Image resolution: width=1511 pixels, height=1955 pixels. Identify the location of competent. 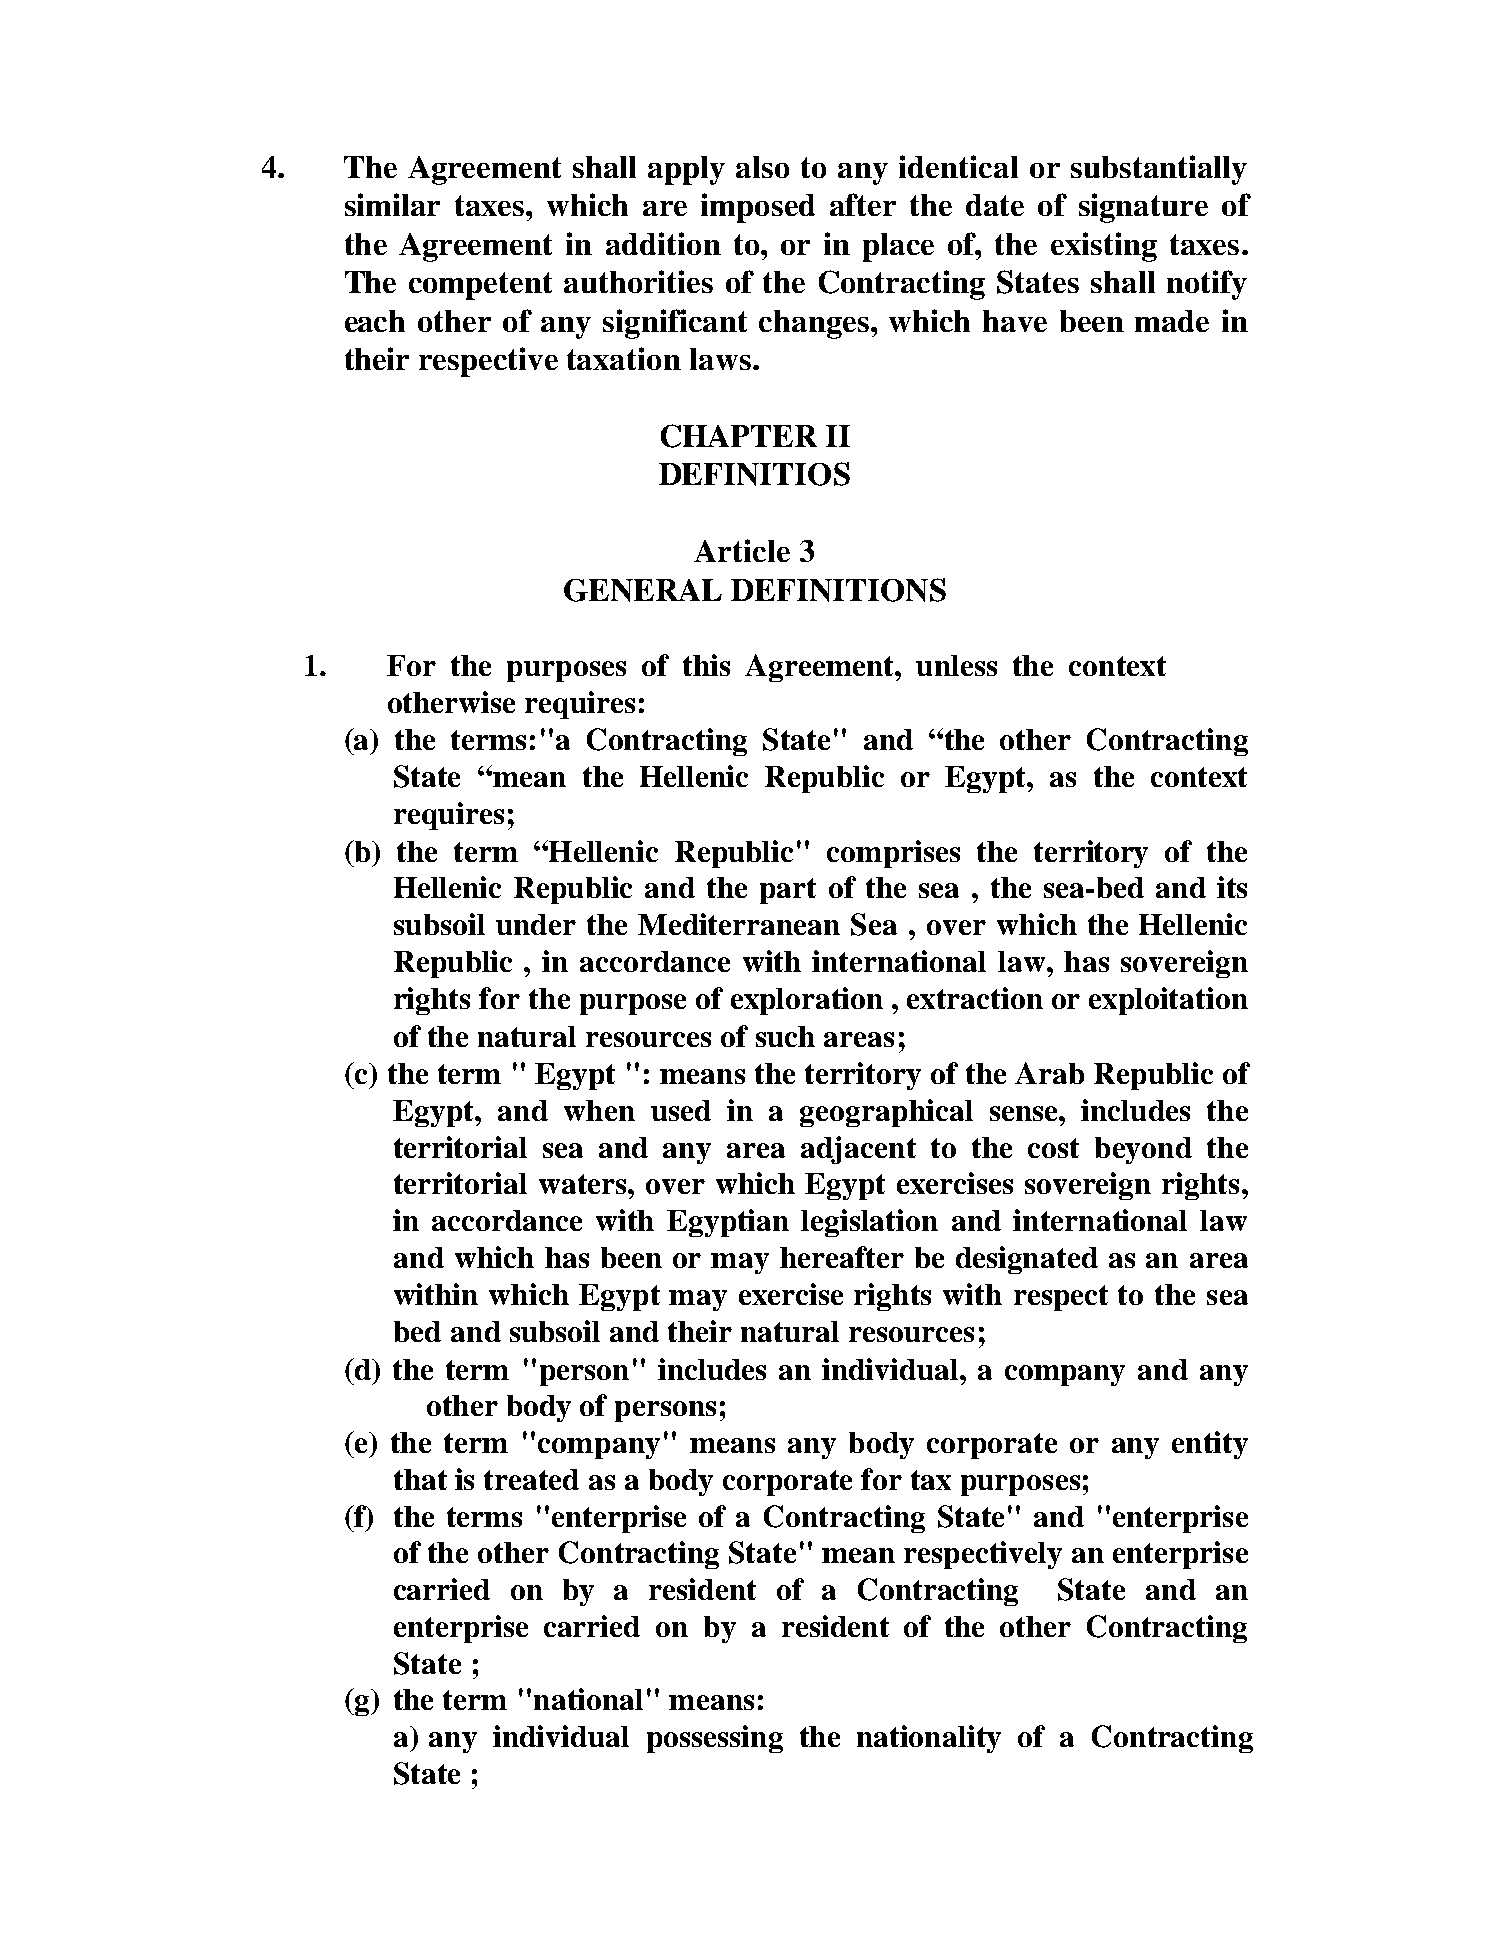
(480, 286).
